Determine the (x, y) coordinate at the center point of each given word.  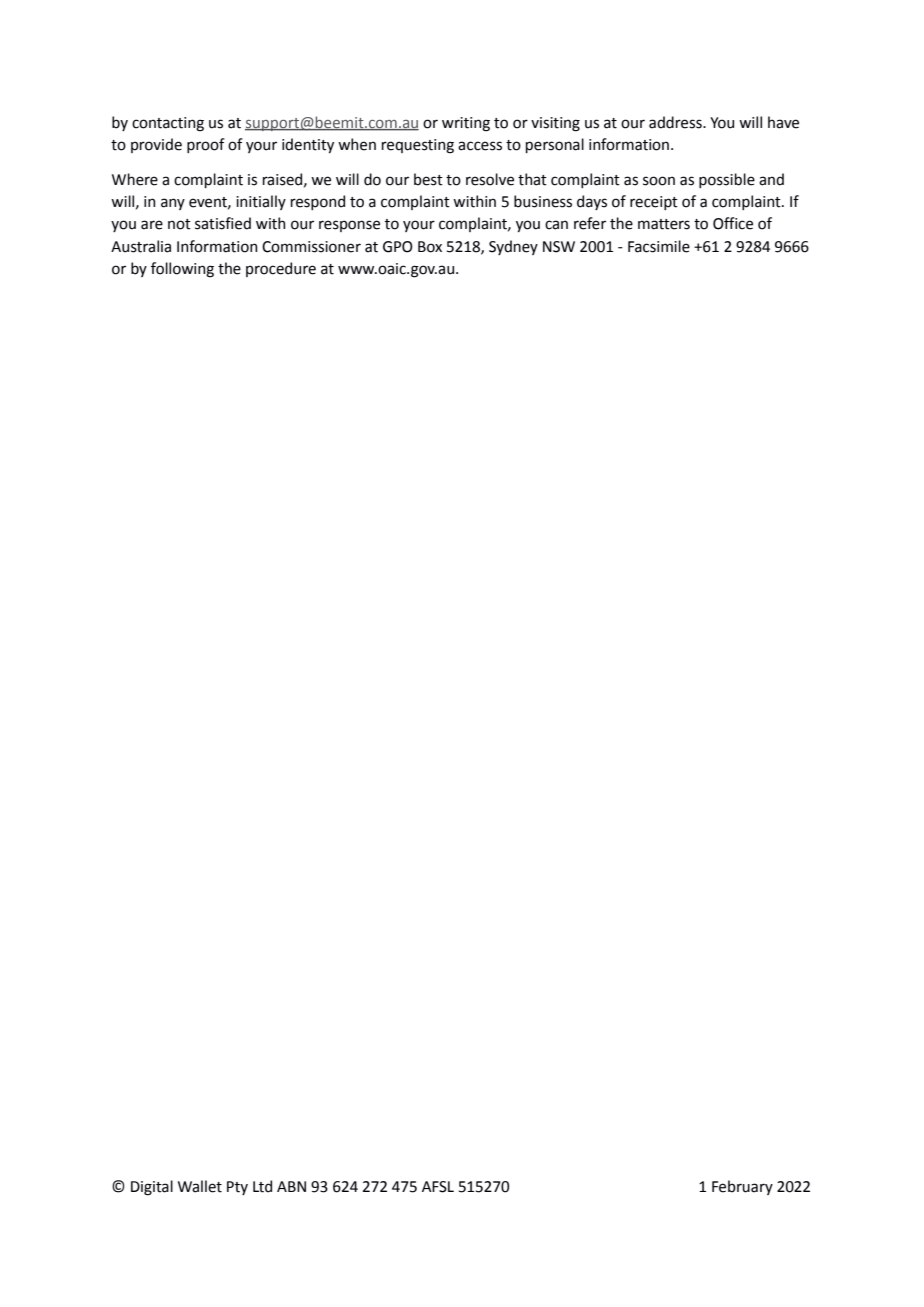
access (480, 146)
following (182, 270)
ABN (291, 1186)
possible (727, 180)
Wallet (200, 1186)
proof (206, 145)
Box (430, 247)
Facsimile (659, 246)
